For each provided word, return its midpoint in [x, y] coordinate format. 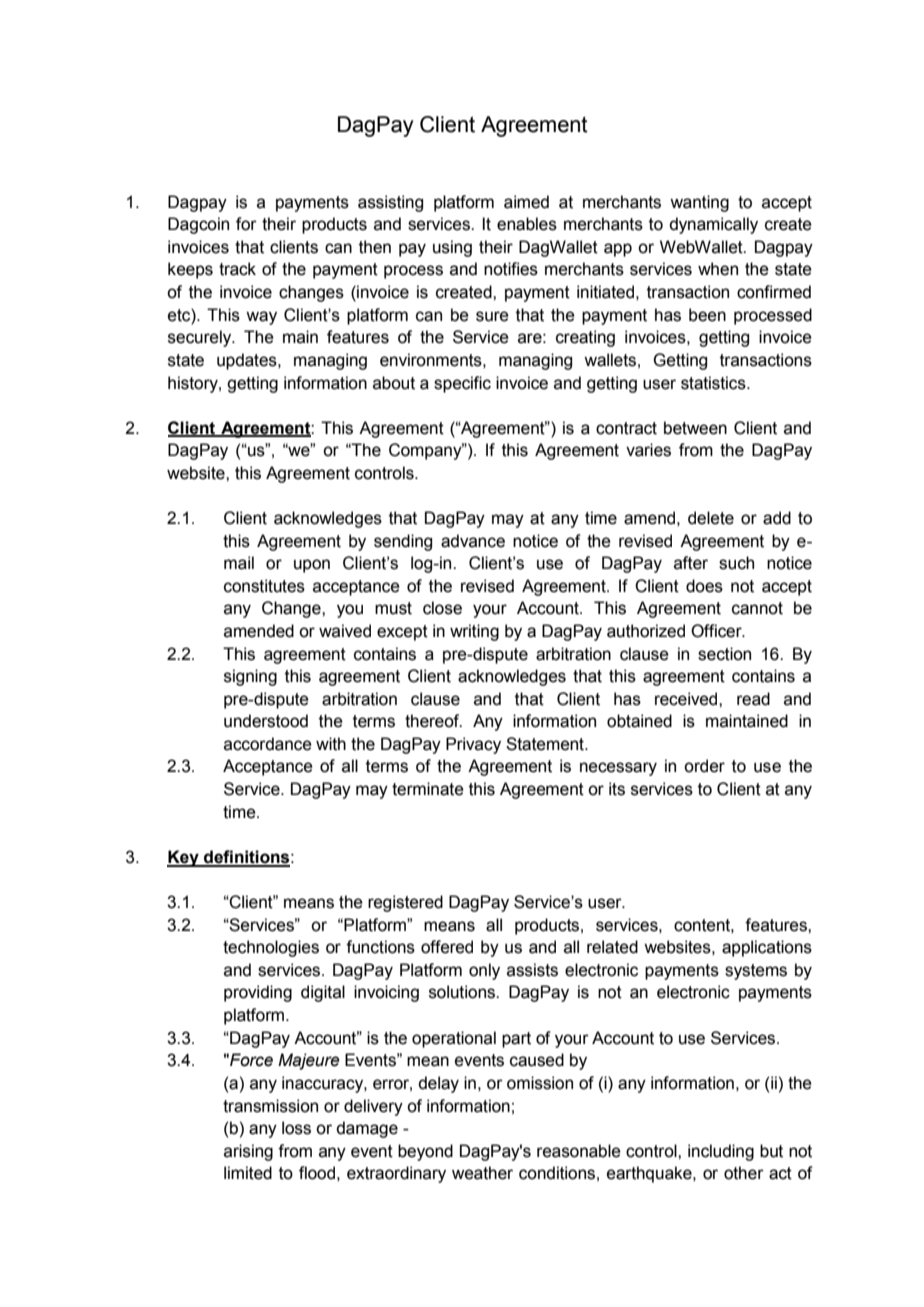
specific [462, 384]
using [452, 248]
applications [767, 948]
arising [248, 1152]
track [237, 269]
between [695, 428]
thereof [433, 721]
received [687, 699]
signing [250, 677]
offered [447, 947]
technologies [271, 948]
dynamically [713, 225]
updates [248, 361]
